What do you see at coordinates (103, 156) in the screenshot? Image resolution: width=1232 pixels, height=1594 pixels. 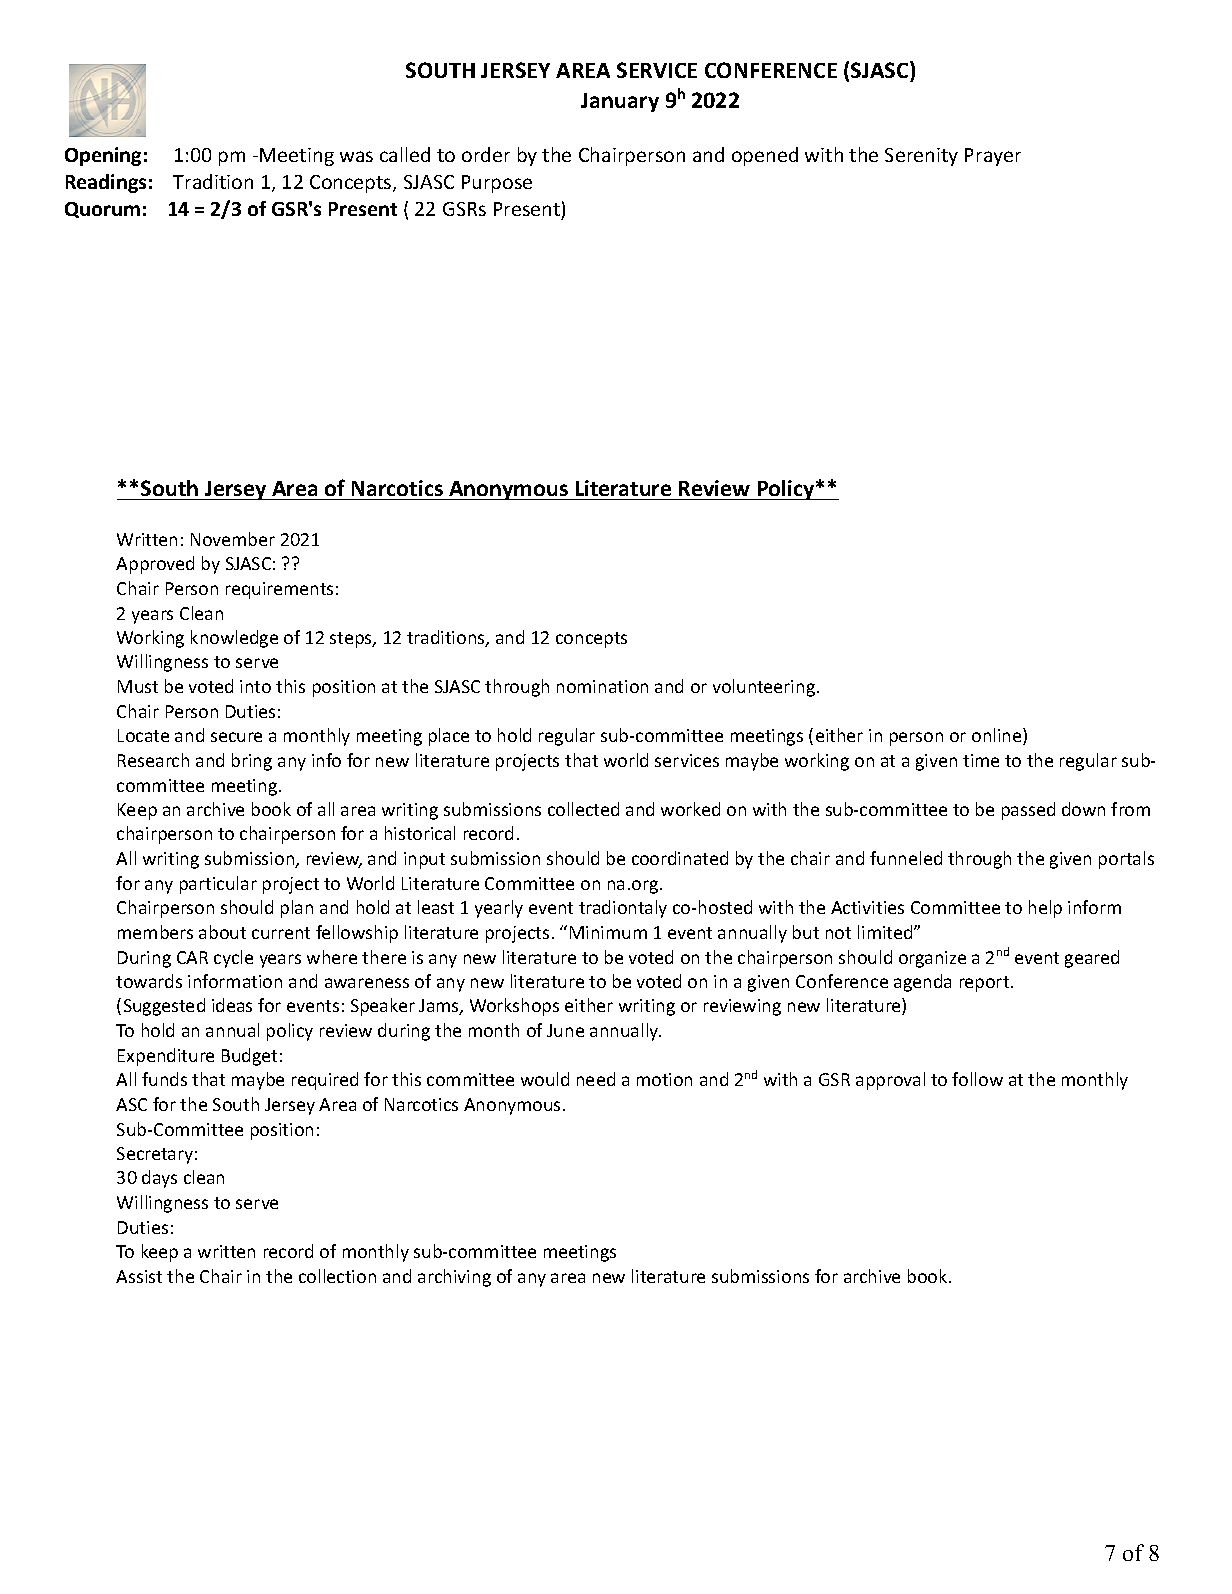 I see `Opening` at bounding box center [103, 156].
